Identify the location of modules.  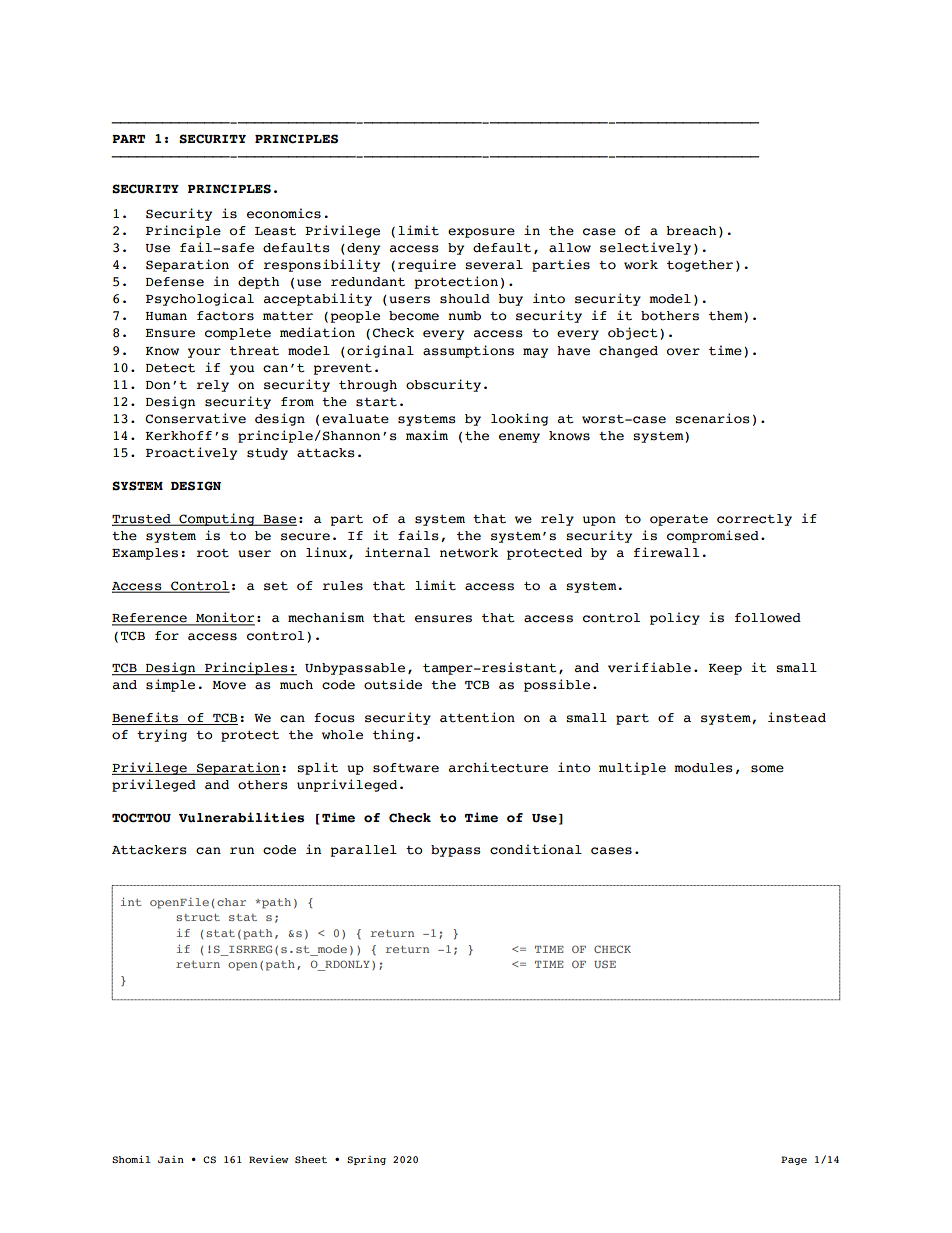
(703, 768).
